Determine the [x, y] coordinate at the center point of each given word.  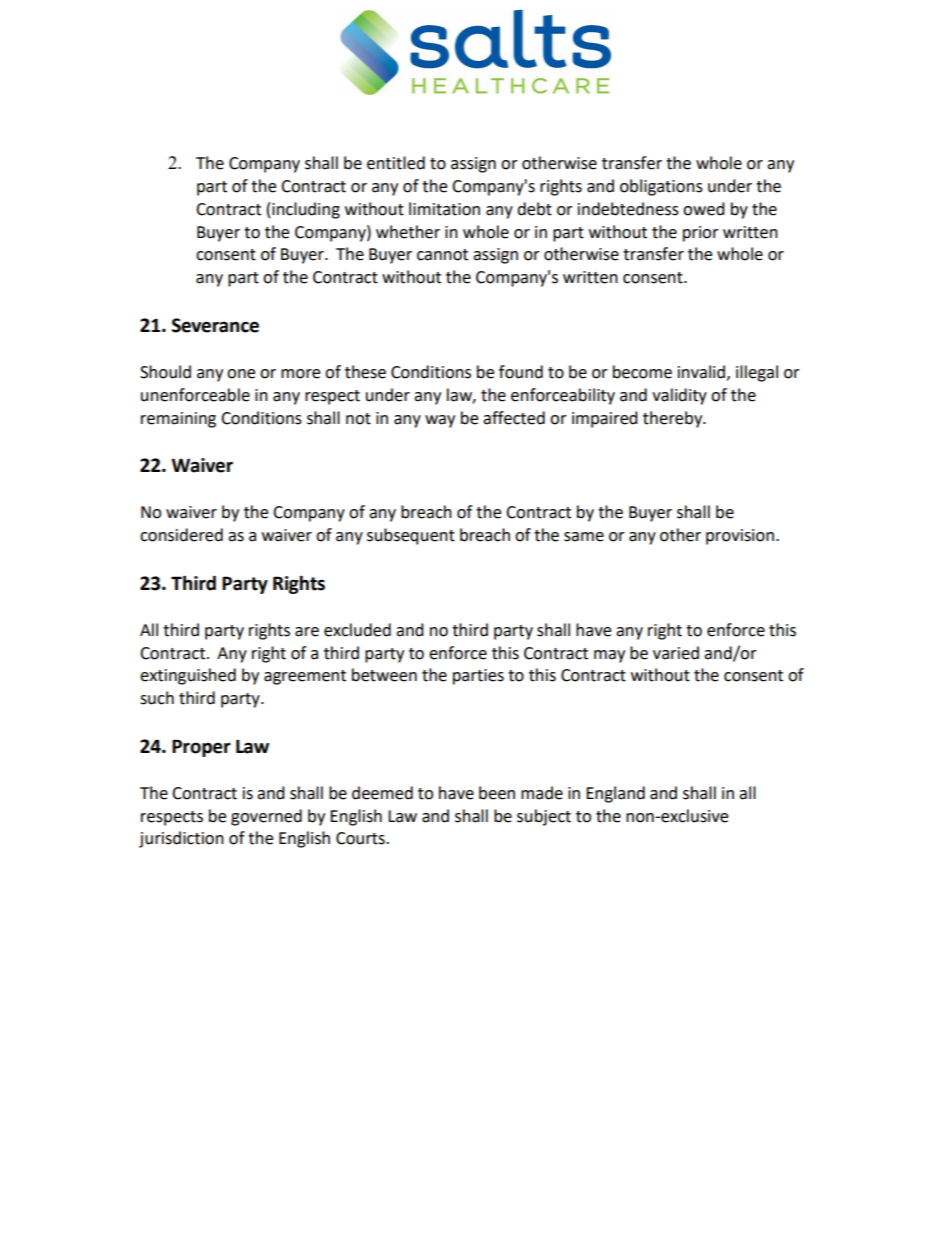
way [440, 421]
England [615, 794]
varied [676, 653]
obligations [661, 187]
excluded [357, 630]
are [307, 632]
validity [679, 396]
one [241, 374]
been [497, 793]
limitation [444, 209]
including [306, 210]
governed [266, 817]
